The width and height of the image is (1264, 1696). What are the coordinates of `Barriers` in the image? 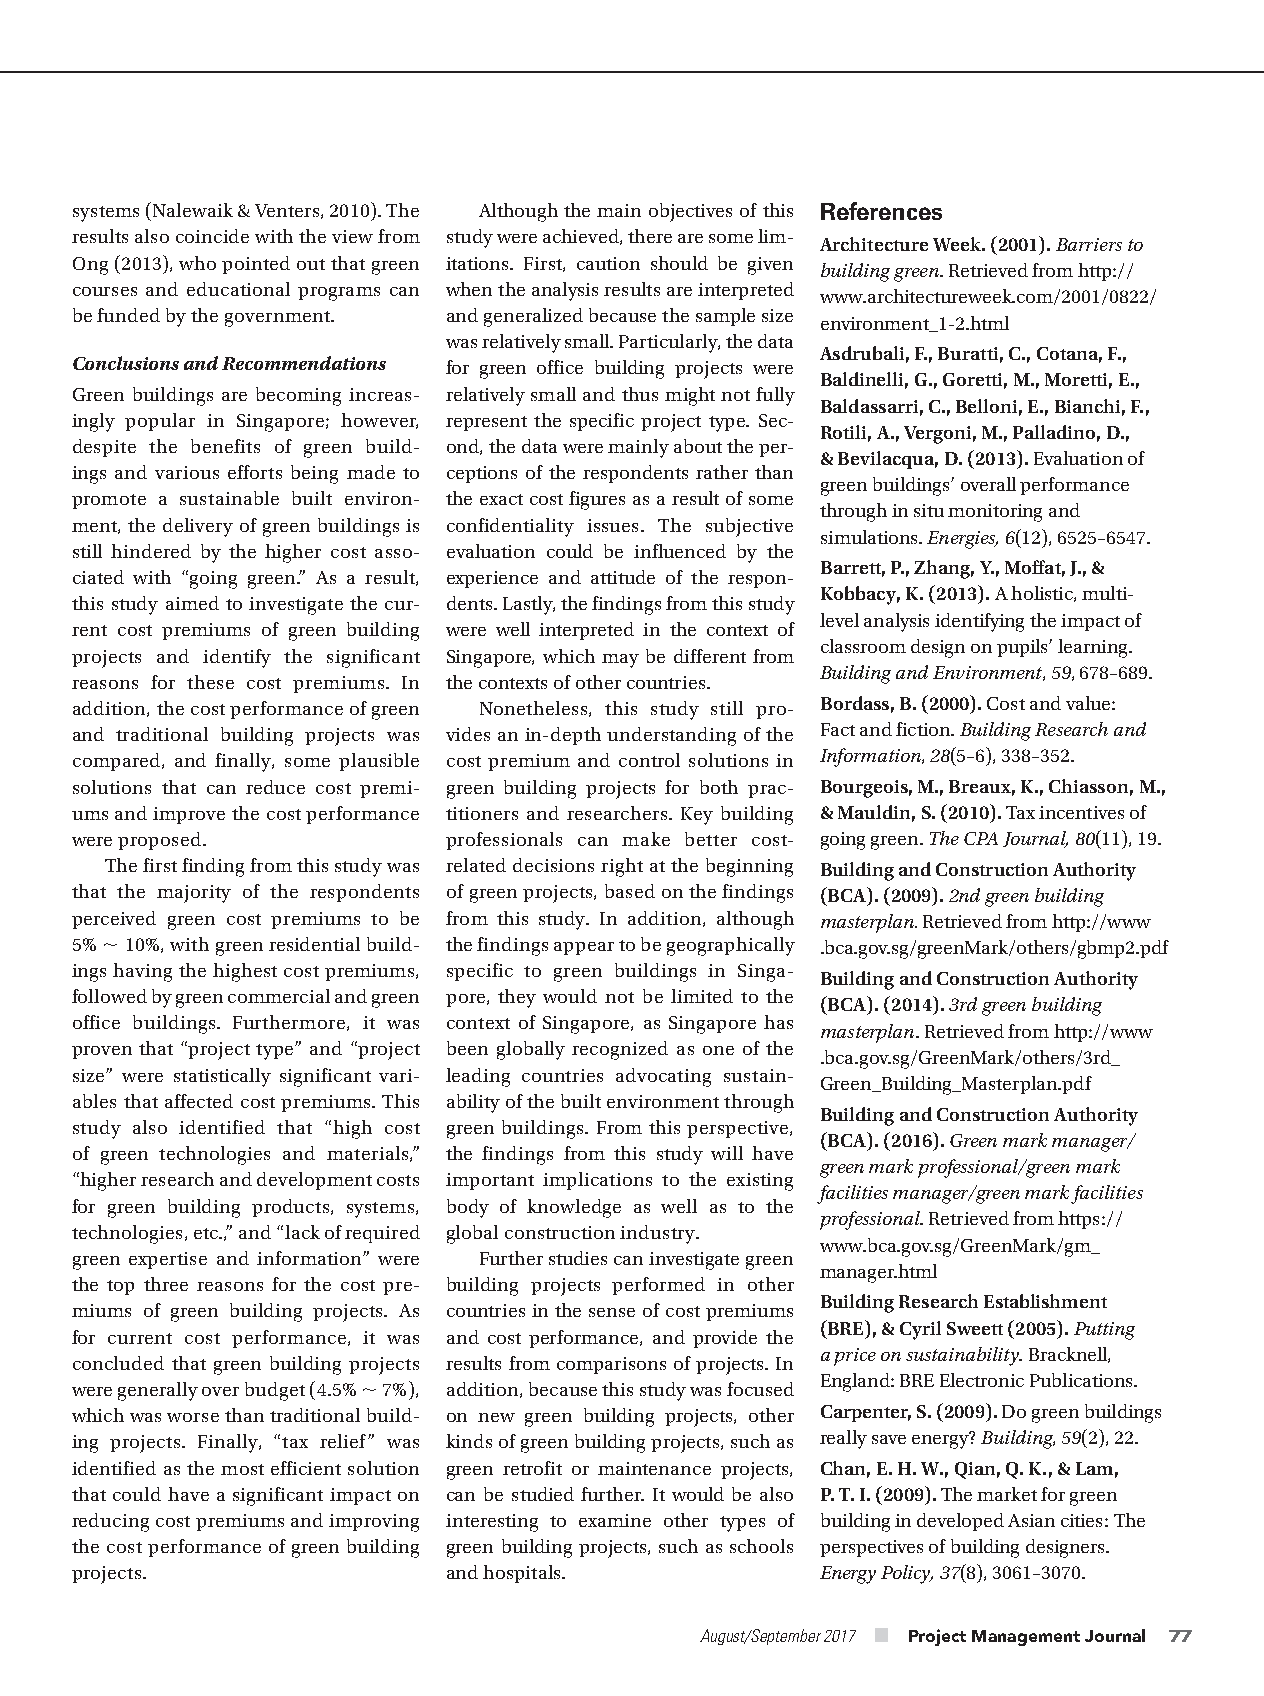 It's located at (1089, 244).
